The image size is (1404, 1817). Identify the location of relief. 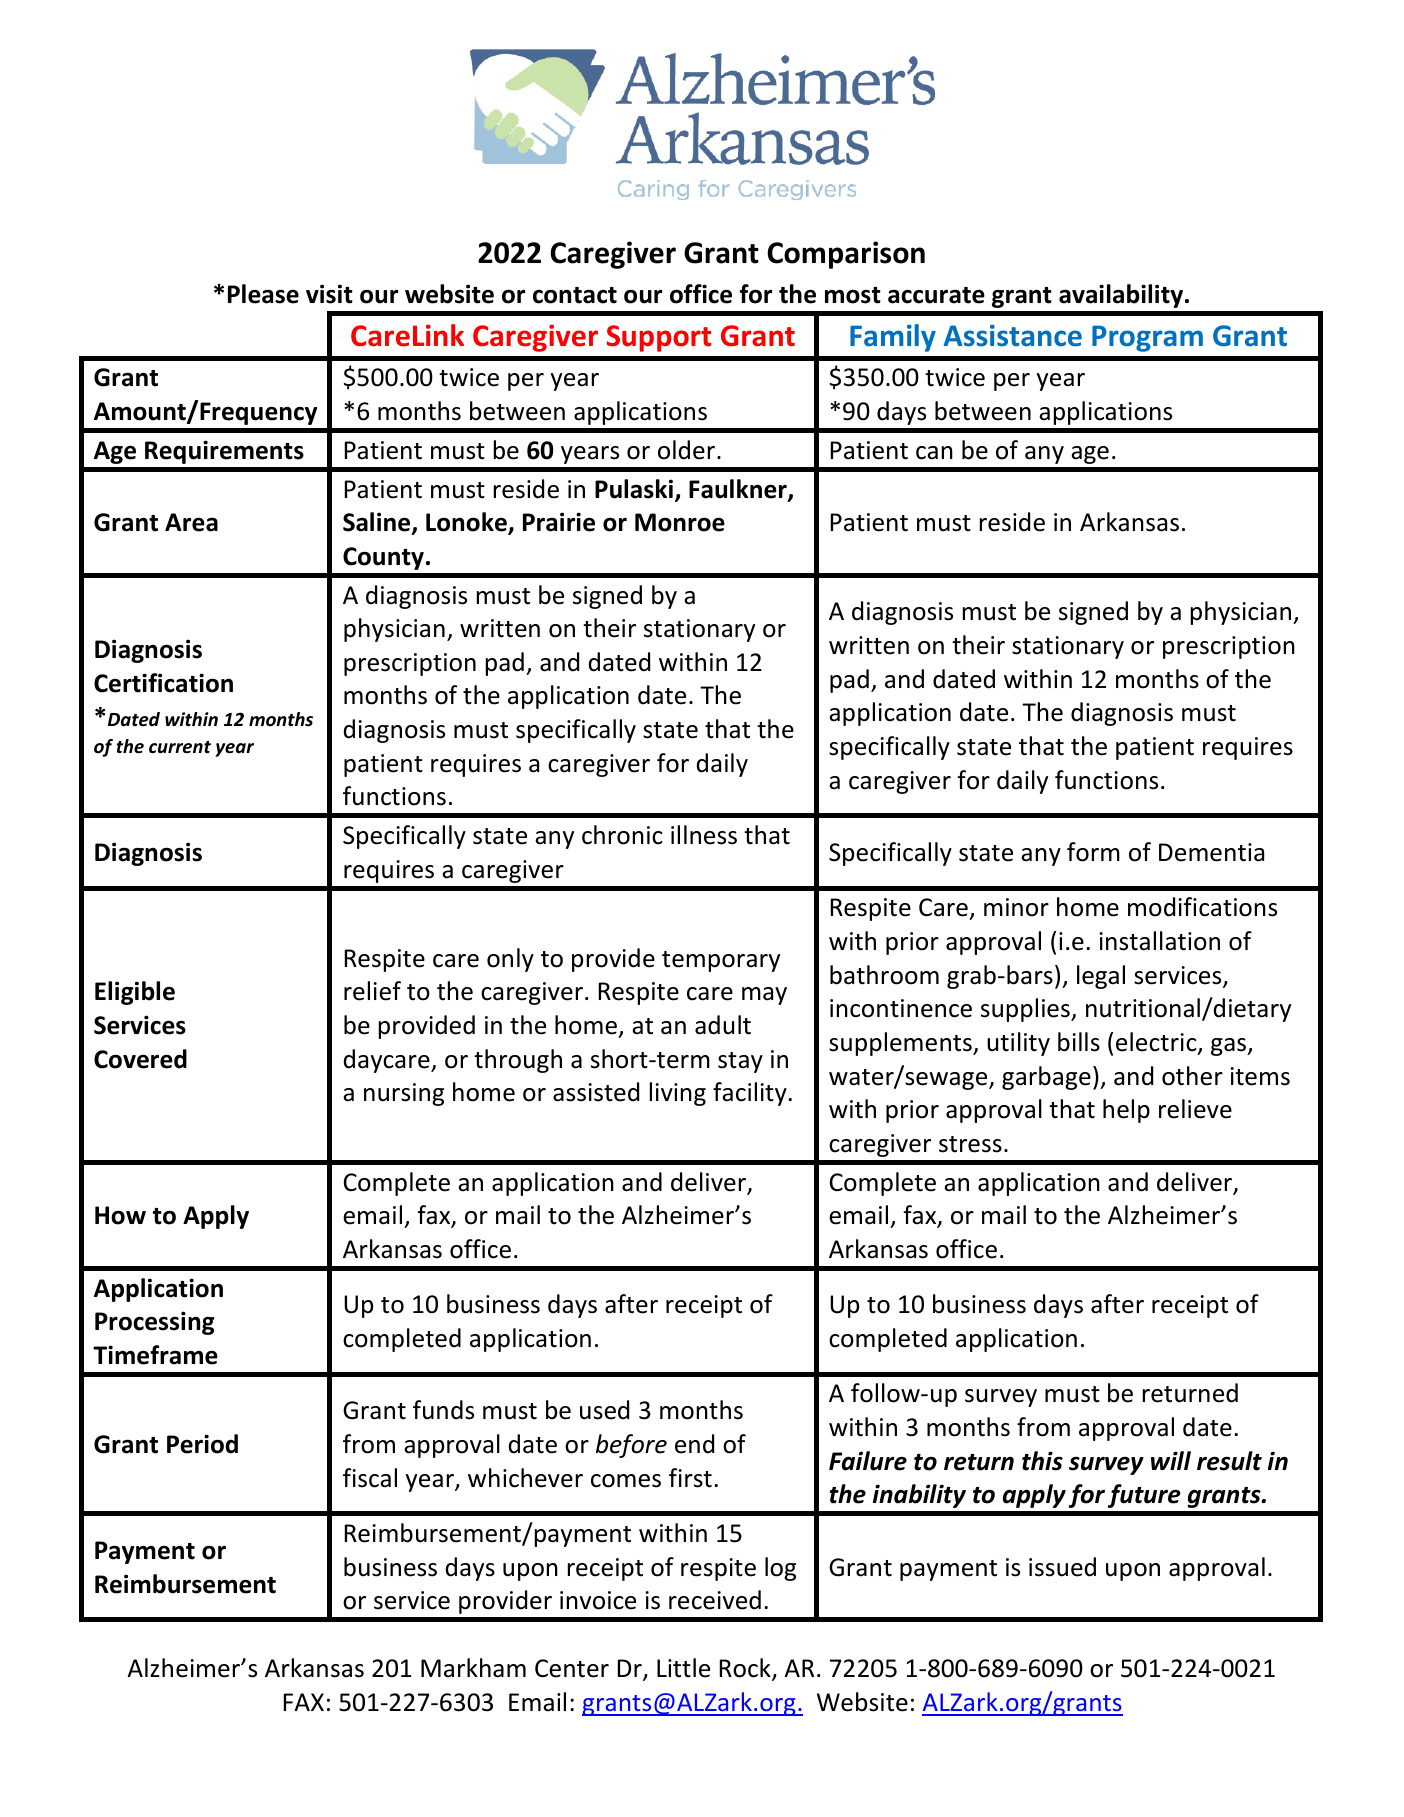
(372, 991).
